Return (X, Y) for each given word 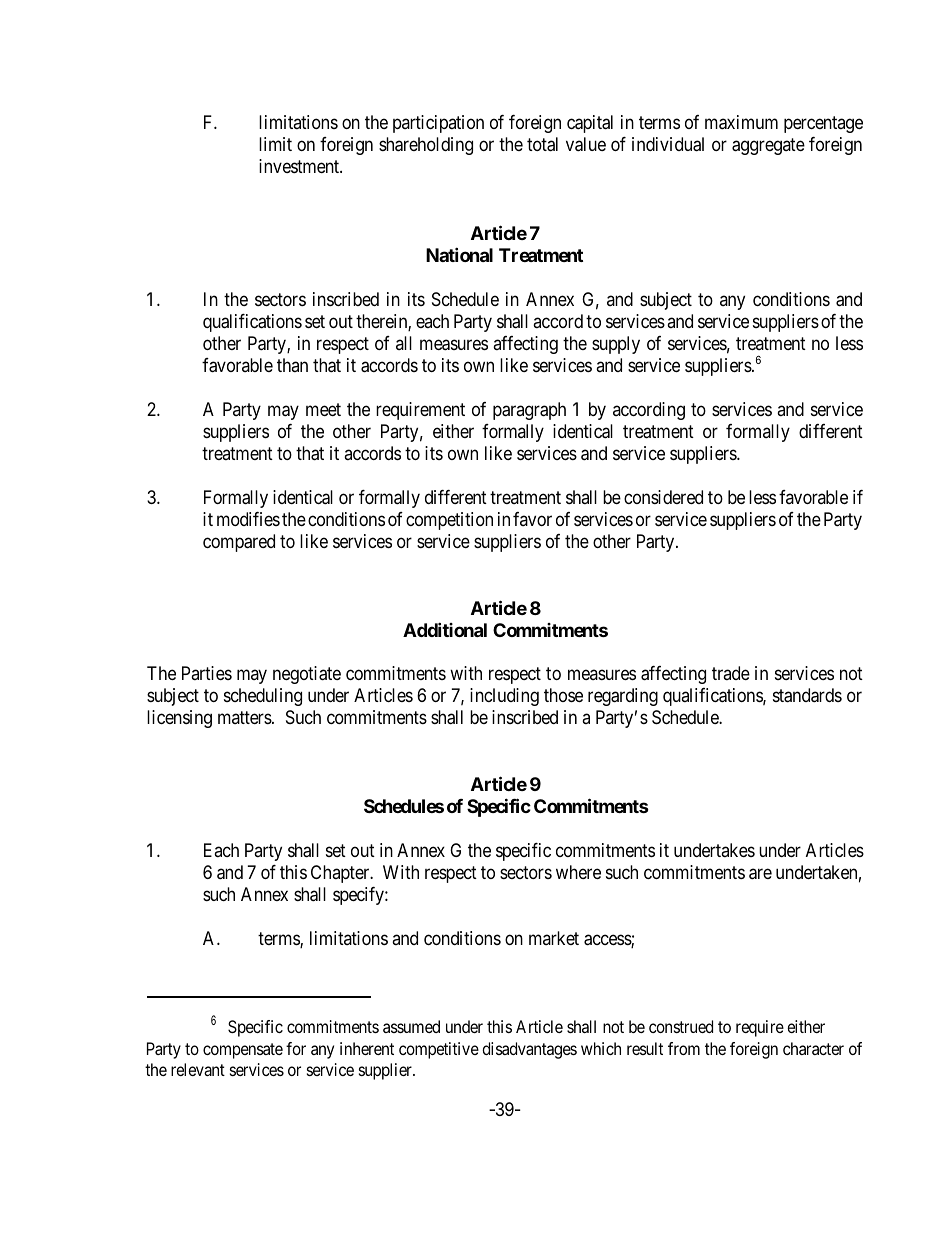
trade (731, 673)
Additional (445, 629)
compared (239, 543)
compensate (243, 1051)
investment (300, 166)
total (542, 144)
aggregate (768, 146)
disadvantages (529, 1050)
